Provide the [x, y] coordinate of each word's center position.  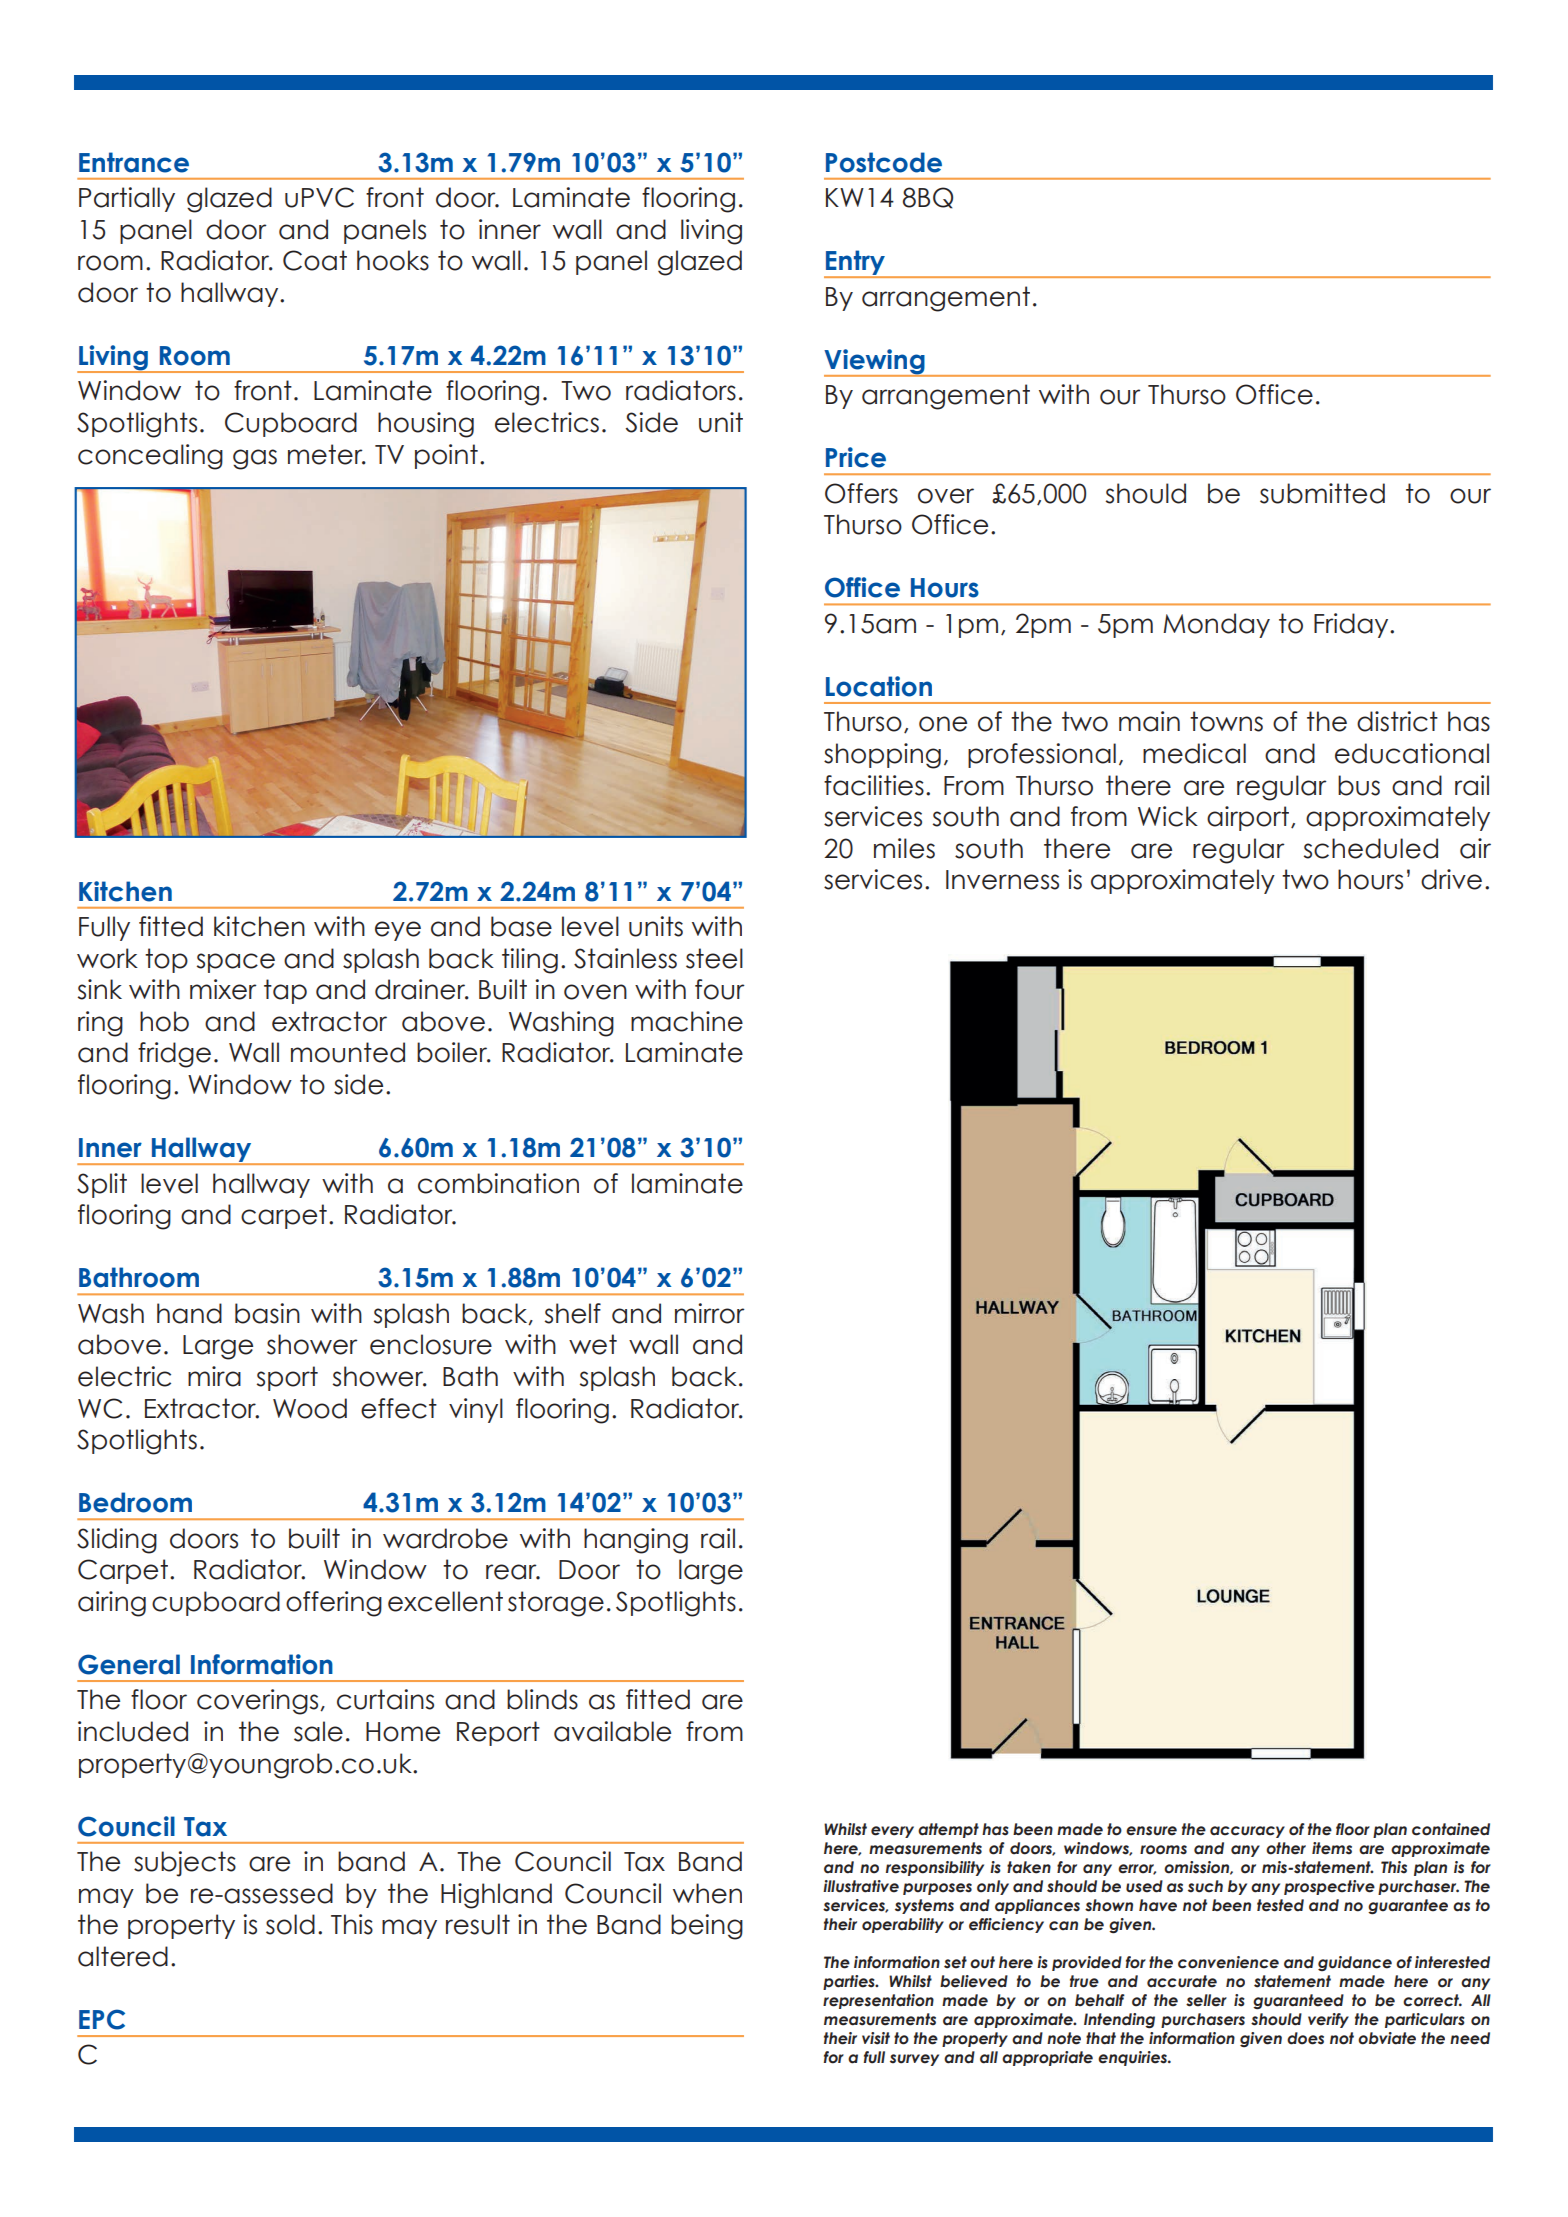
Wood [310, 1408]
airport [1248, 818]
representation [878, 2001]
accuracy [1247, 1832]
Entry [855, 264]
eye [398, 931]
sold [290, 1924]
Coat [315, 260]
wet [593, 1344]
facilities [874, 785]
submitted [1322, 493]
